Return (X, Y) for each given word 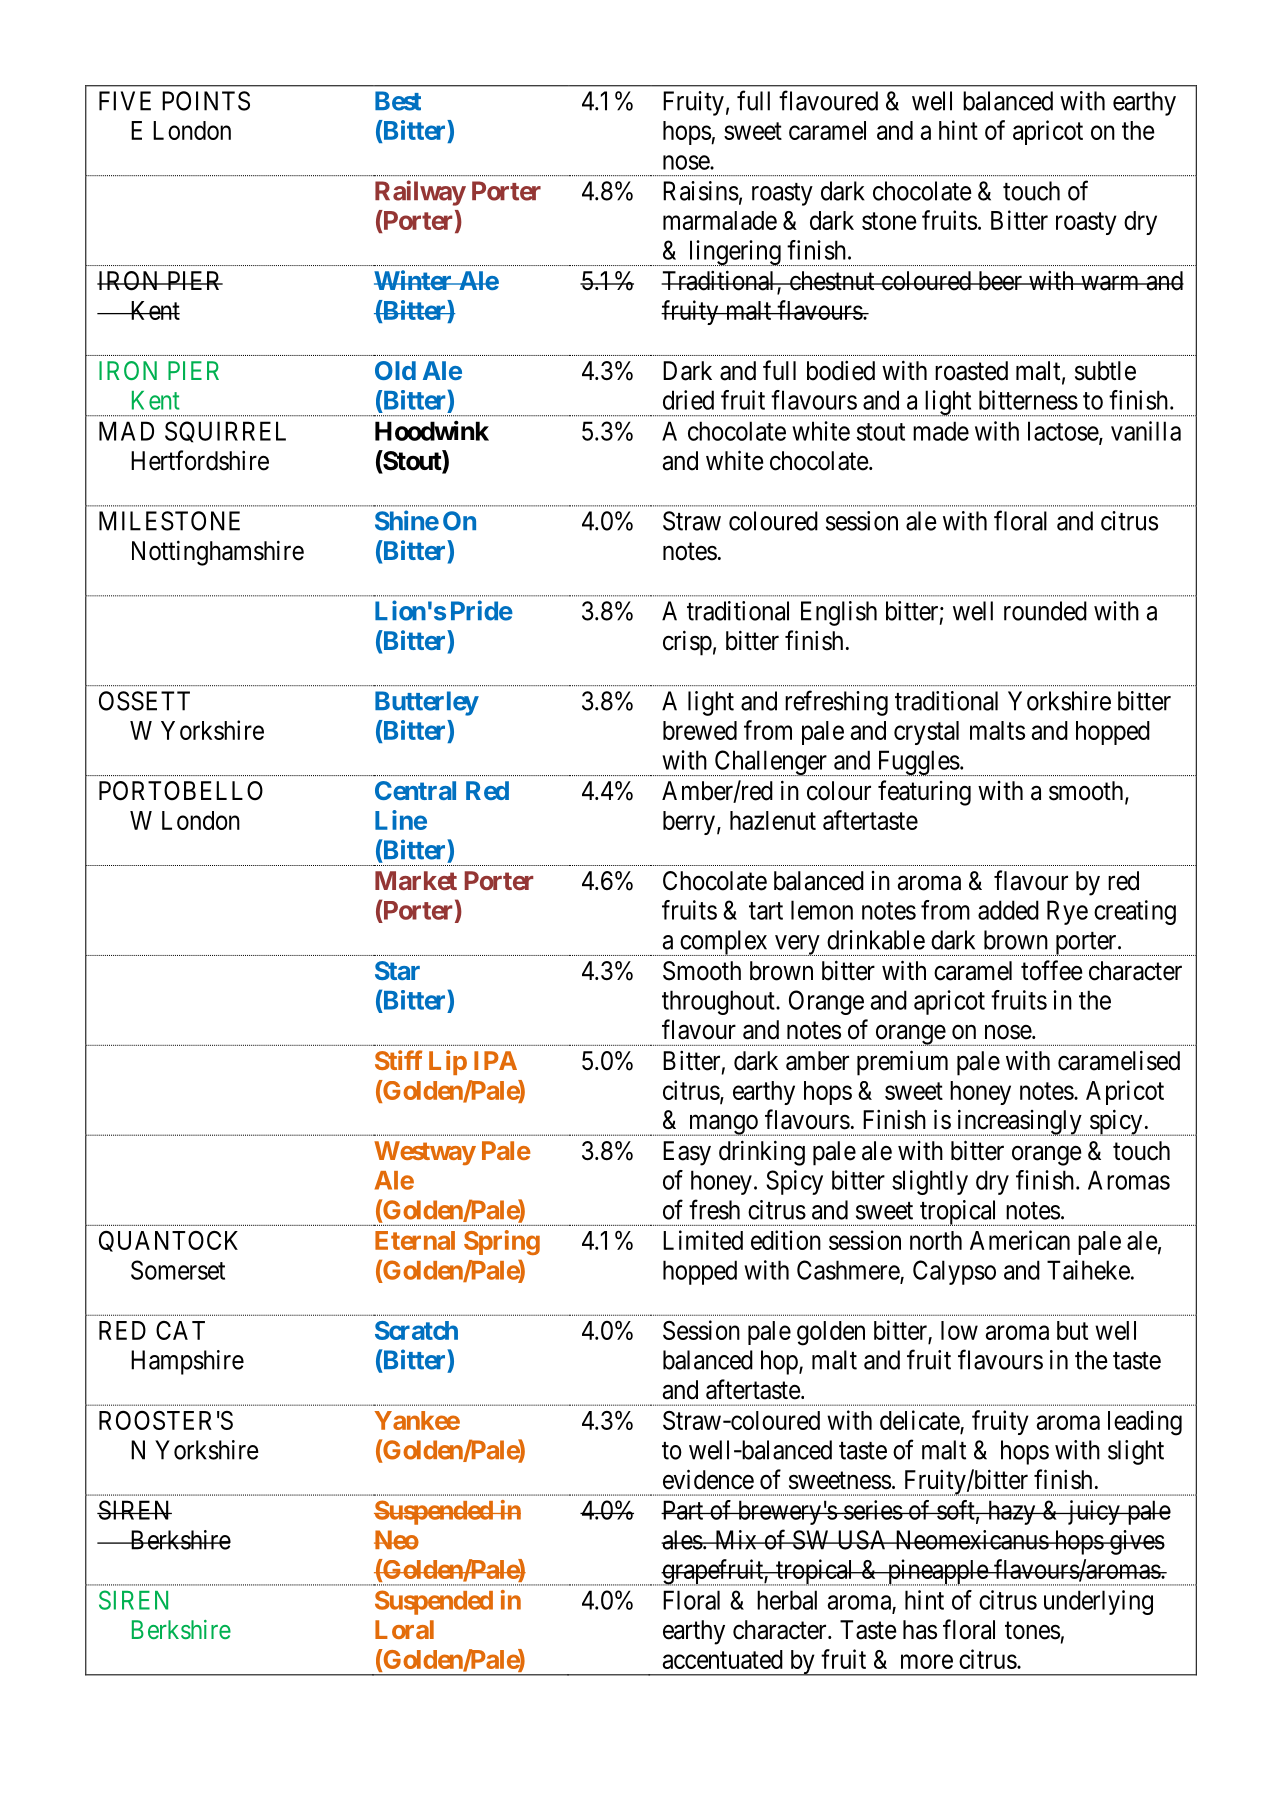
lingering (734, 253)
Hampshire (187, 1362)
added (1008, 910)
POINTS (206, 101)
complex (724, 943)
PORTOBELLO (181, 791)
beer (1000, 281)
